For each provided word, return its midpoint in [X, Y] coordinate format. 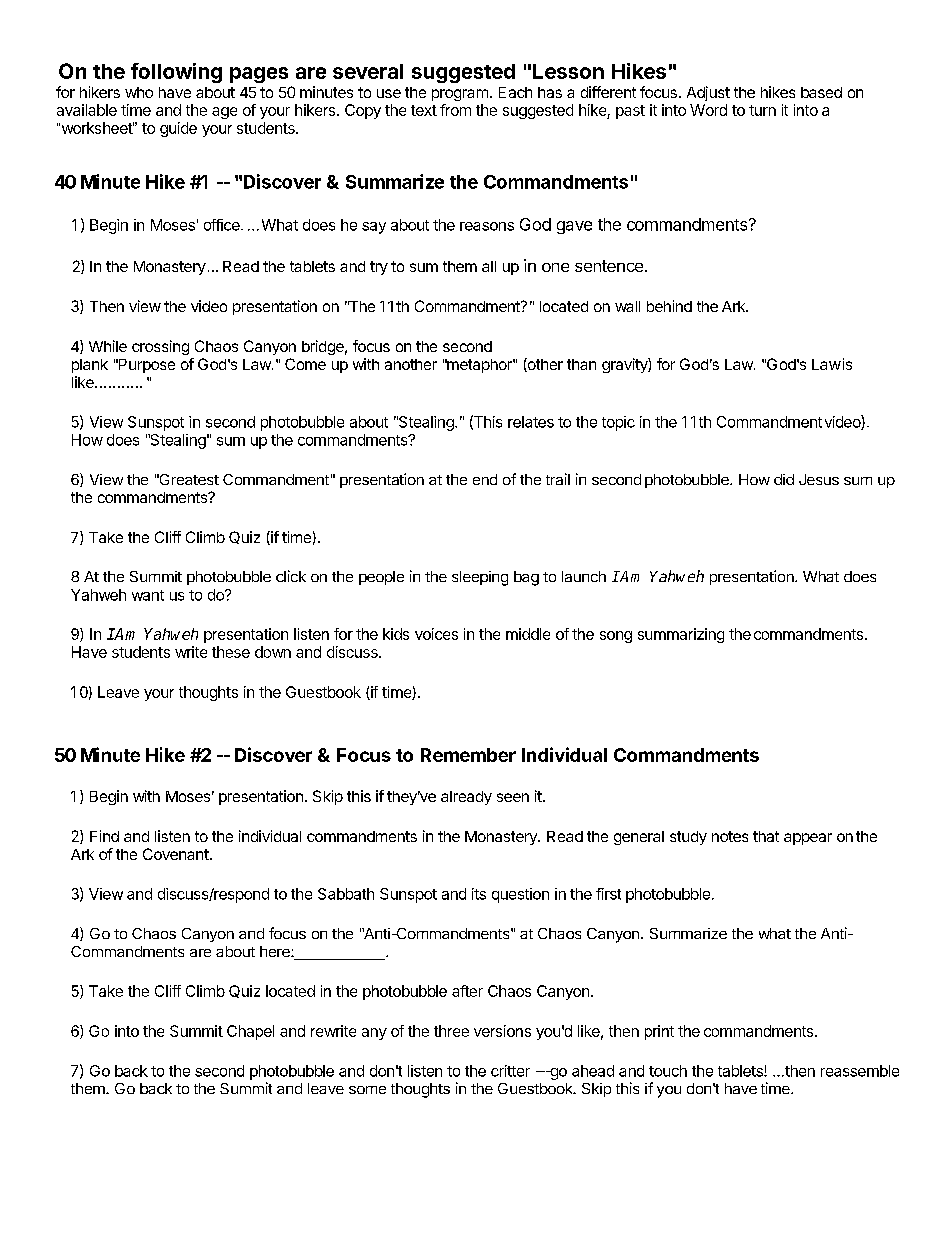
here [276, 951]
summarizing [681, 635]
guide [178, 129]
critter [510, 1071]
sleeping [480, 578]
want [148, 595]
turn [762, 110]
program [460, 95]
